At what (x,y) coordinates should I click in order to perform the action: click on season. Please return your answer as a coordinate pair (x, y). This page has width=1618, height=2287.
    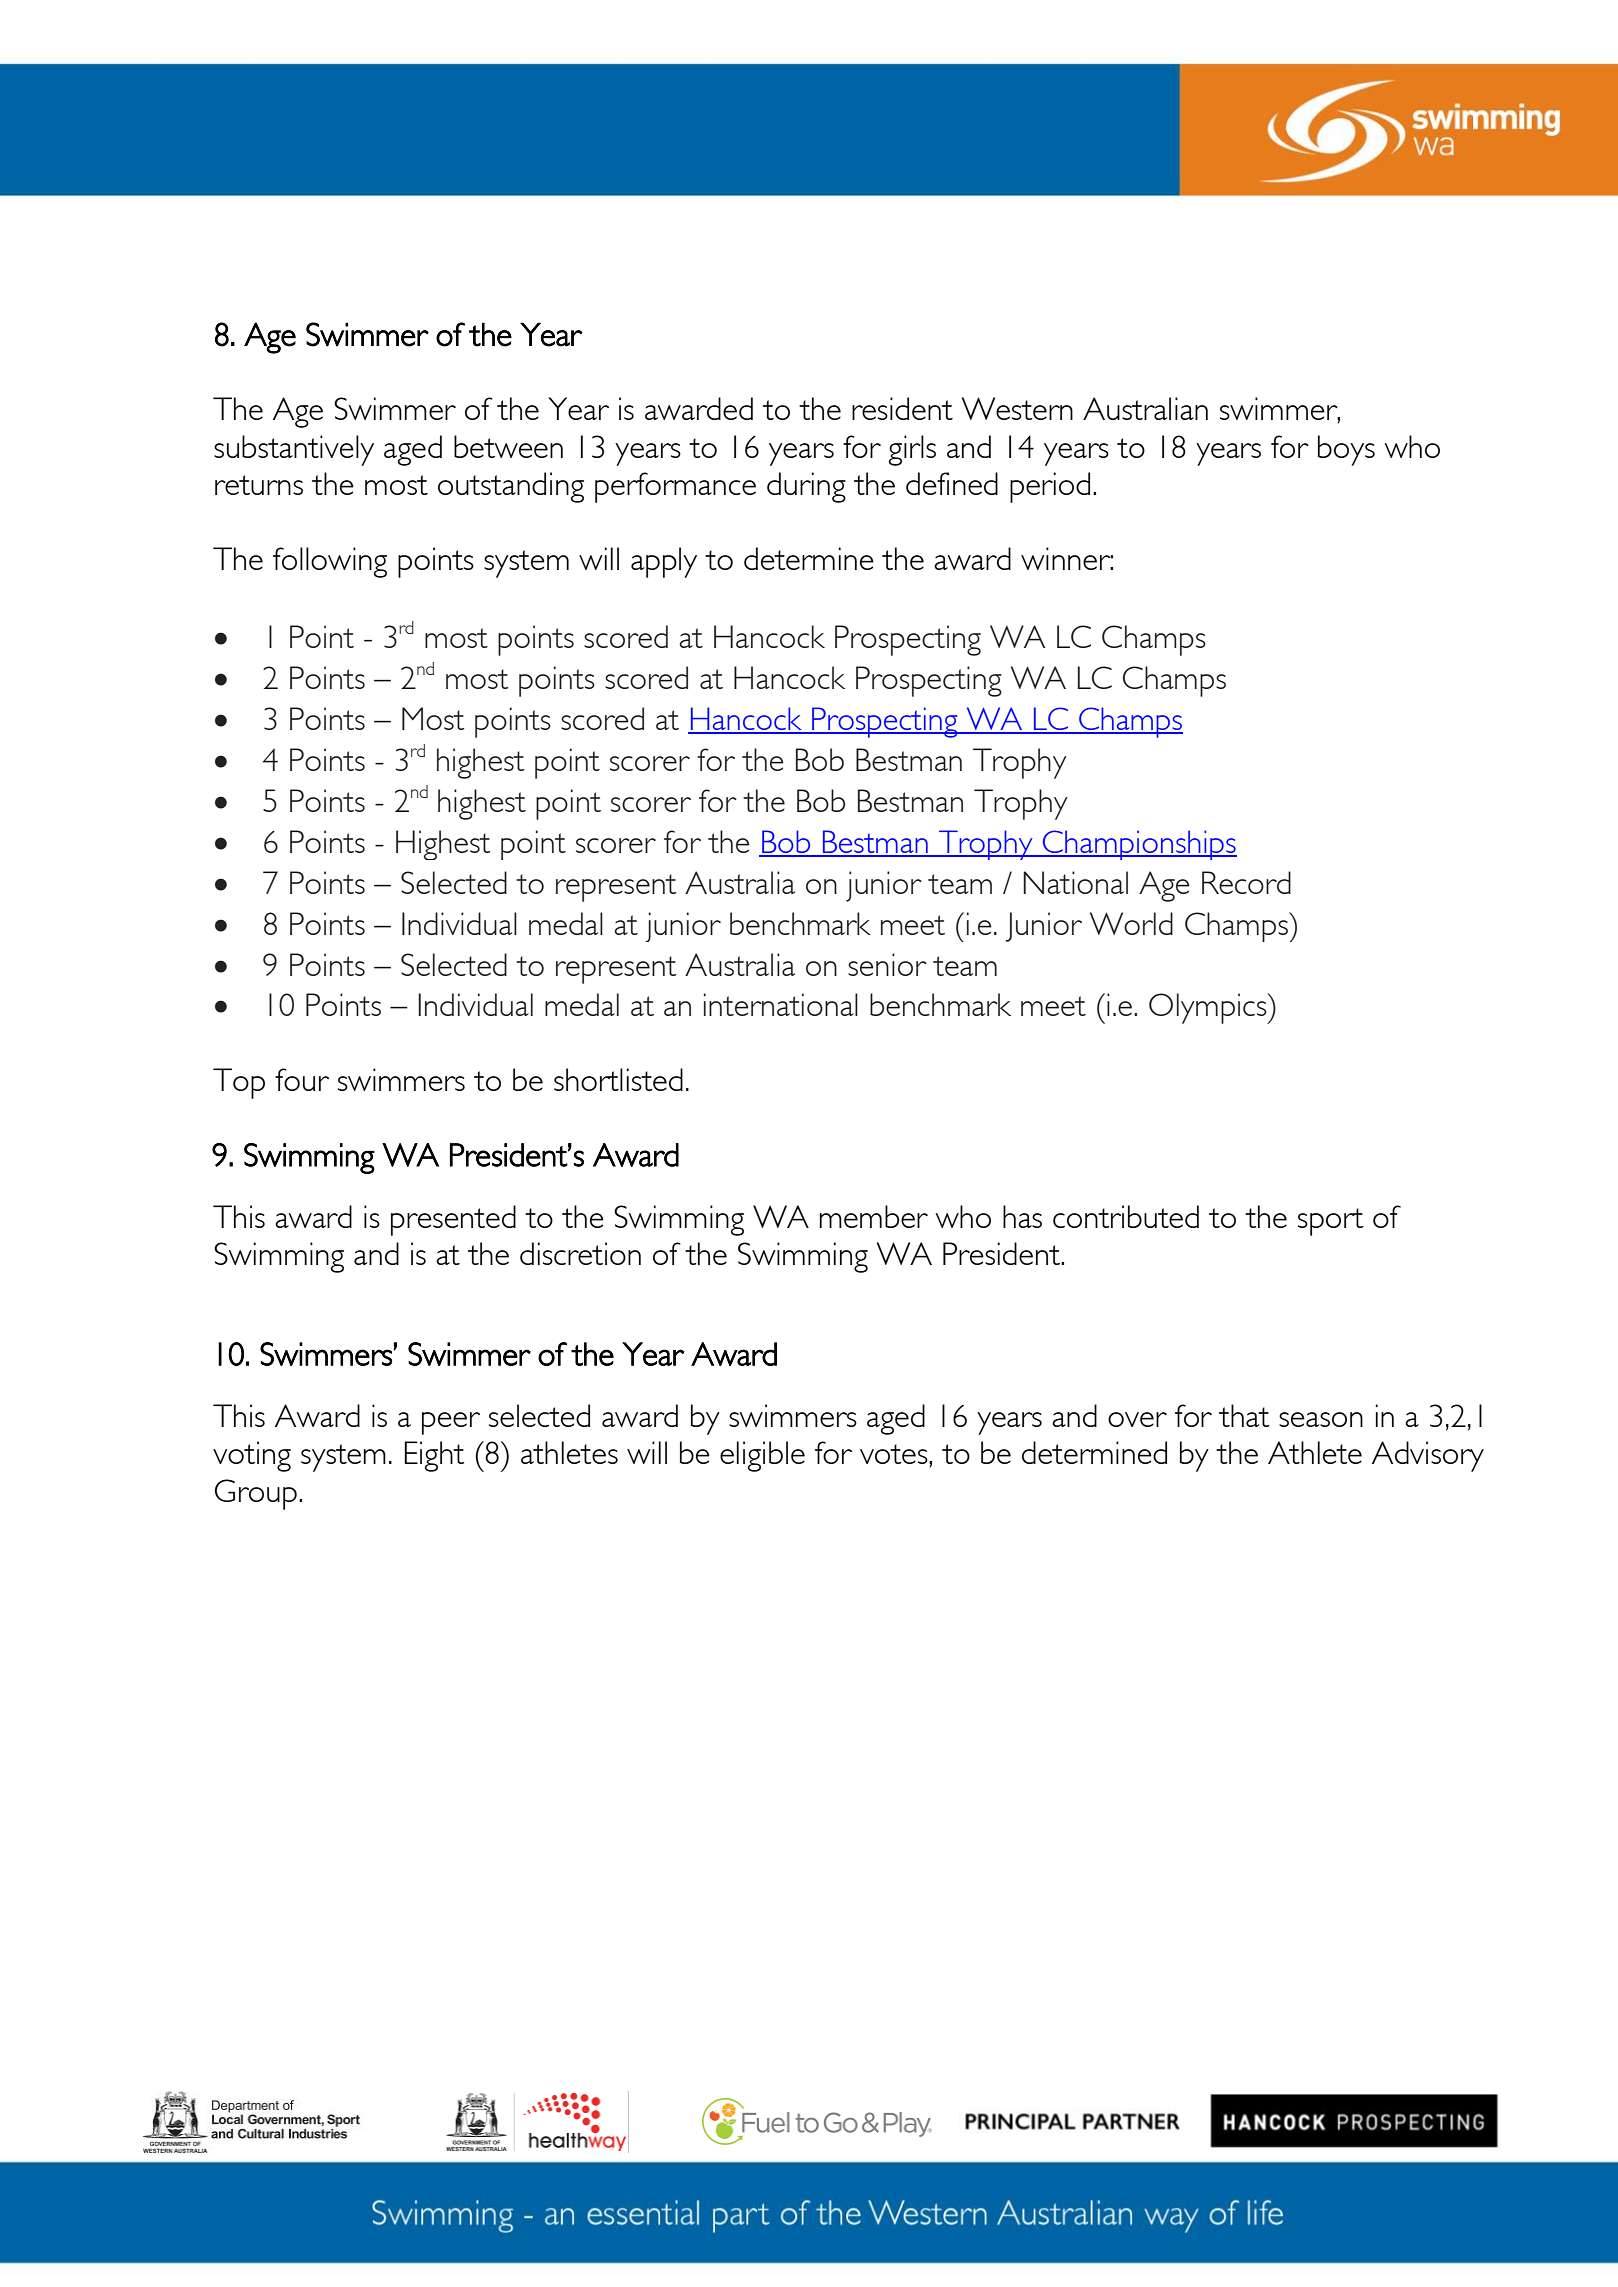
    Looking at the image, I should click on (1321, 1419).
